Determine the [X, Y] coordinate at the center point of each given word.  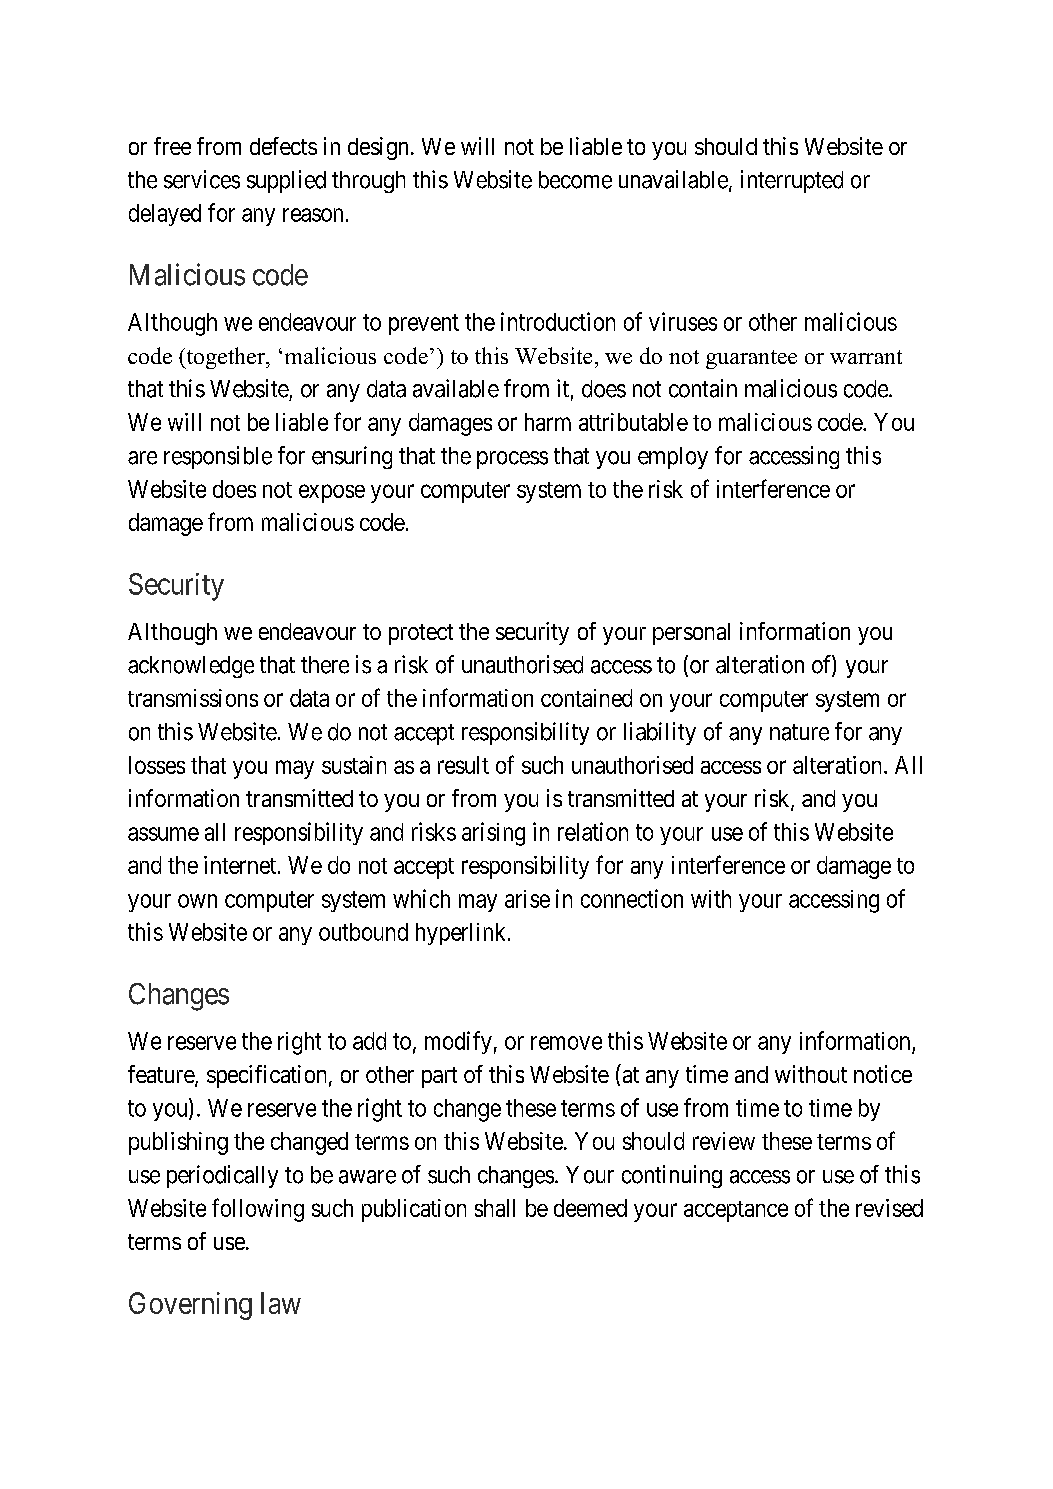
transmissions [193, 698]
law [281, 1303]
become [575, 180]
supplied [286, 181]
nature [799, 732]
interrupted [792, 181]
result [463, 765]
